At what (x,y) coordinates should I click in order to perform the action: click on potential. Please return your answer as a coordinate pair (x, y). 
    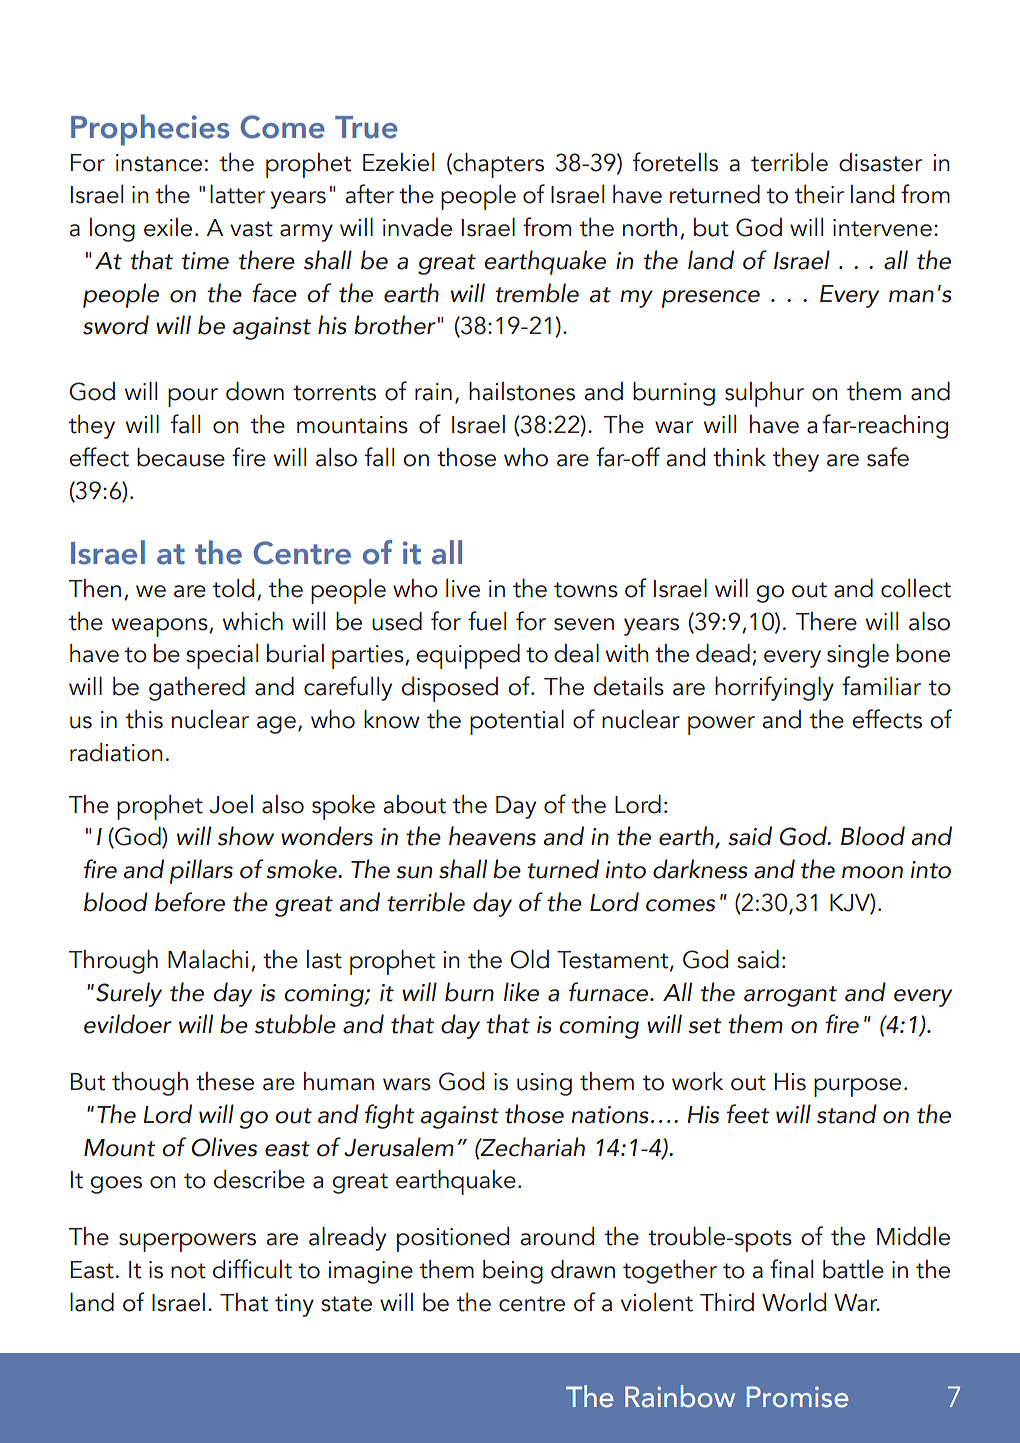
    Looking at the image, I should click on (517, 722).
